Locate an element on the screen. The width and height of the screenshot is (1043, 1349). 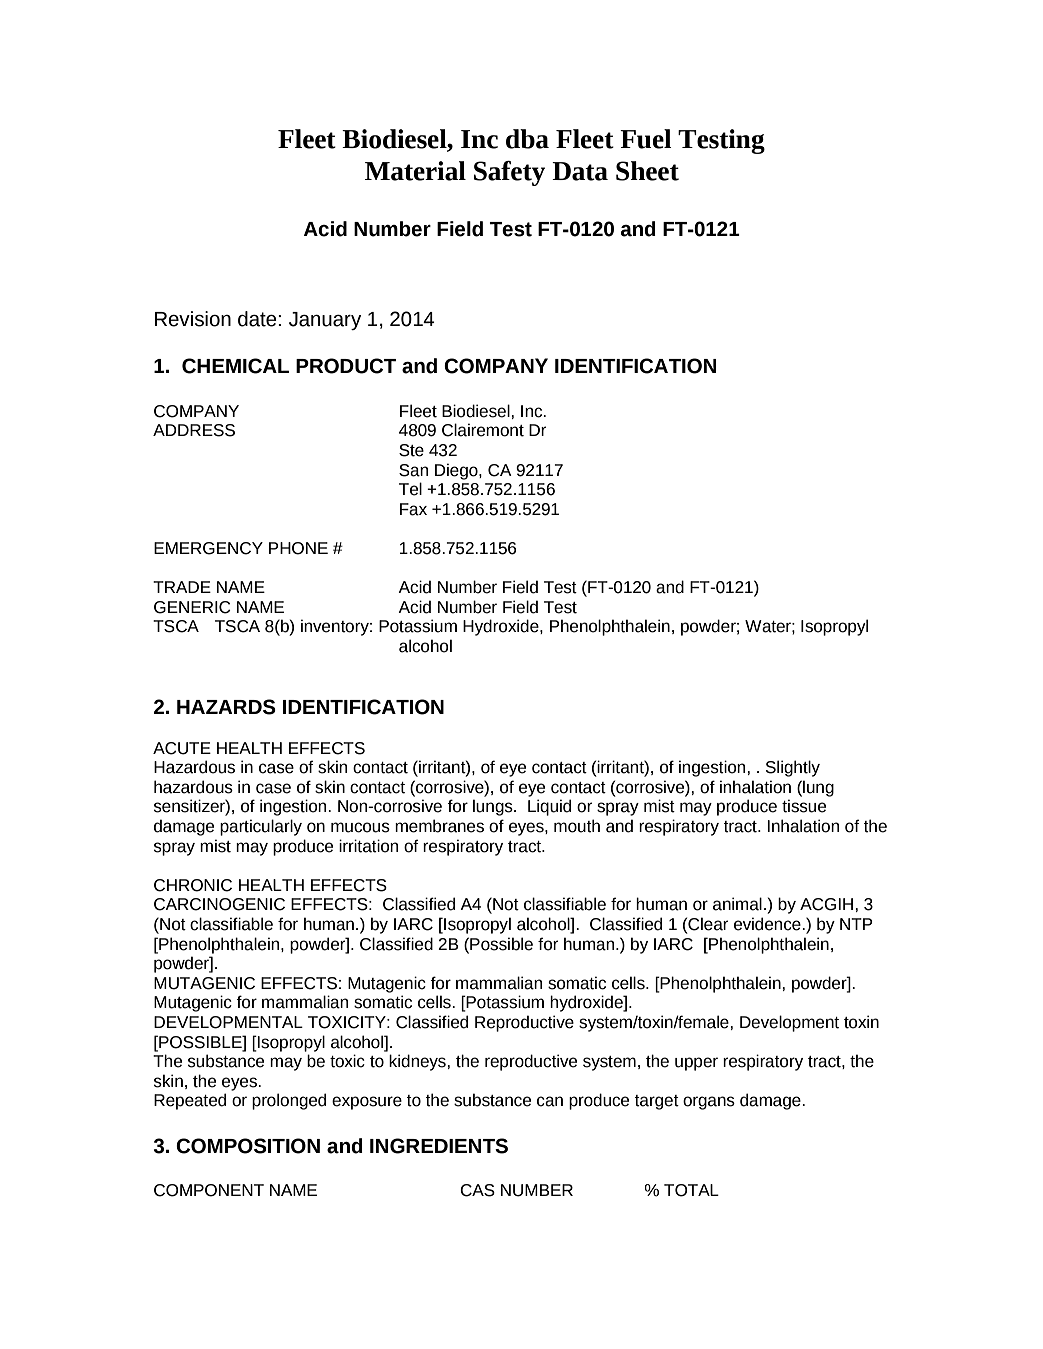
Slightly is located at coordinates (793, 768).
